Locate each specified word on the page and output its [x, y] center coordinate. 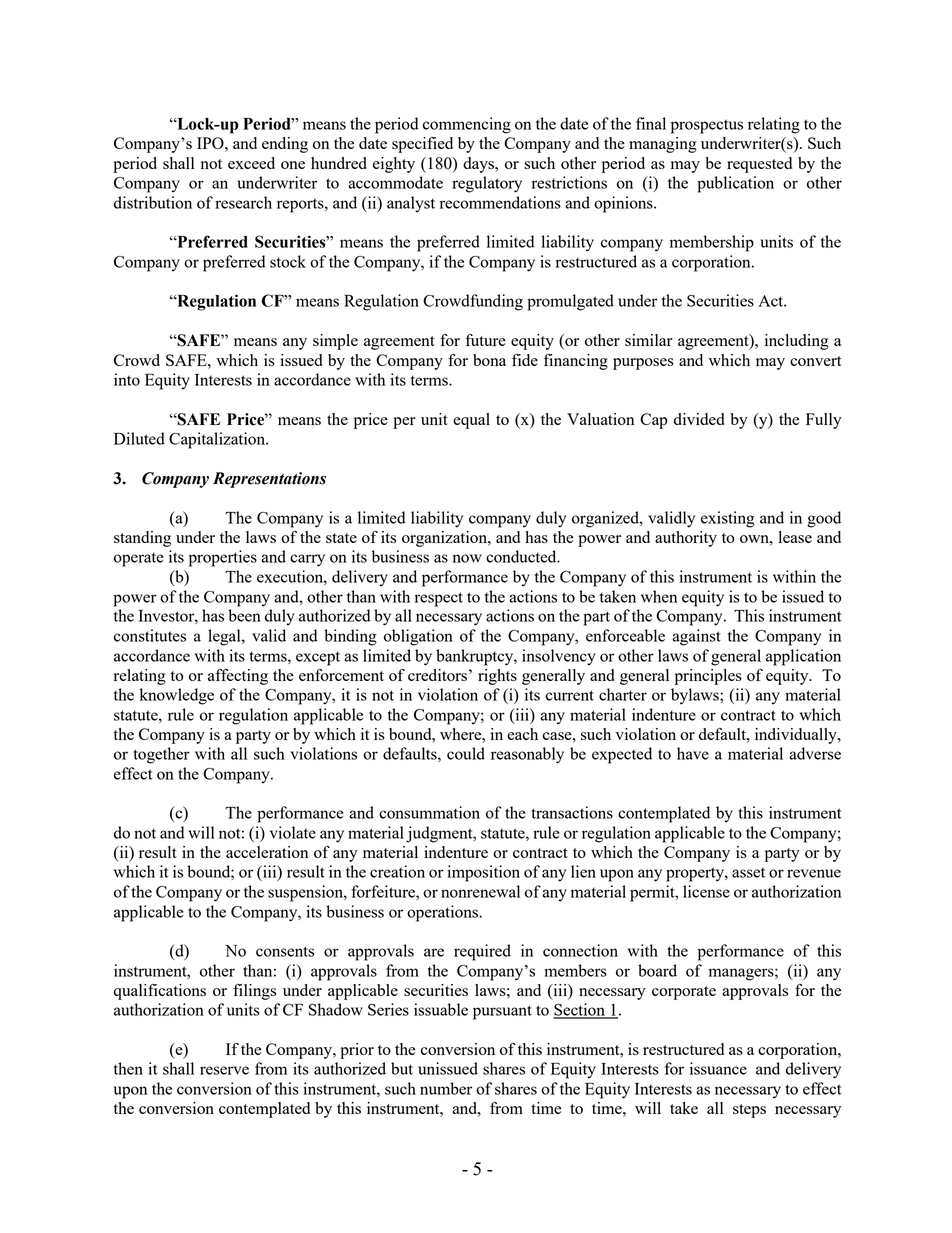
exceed [251, 163]
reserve [224, 1070]
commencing [467, 125]
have [693, 753]
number [446, 1088]
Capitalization [218, 440]
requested [759, 165]
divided [699, 419]
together [161, 755]
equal [471, 421]
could [466, 753]
